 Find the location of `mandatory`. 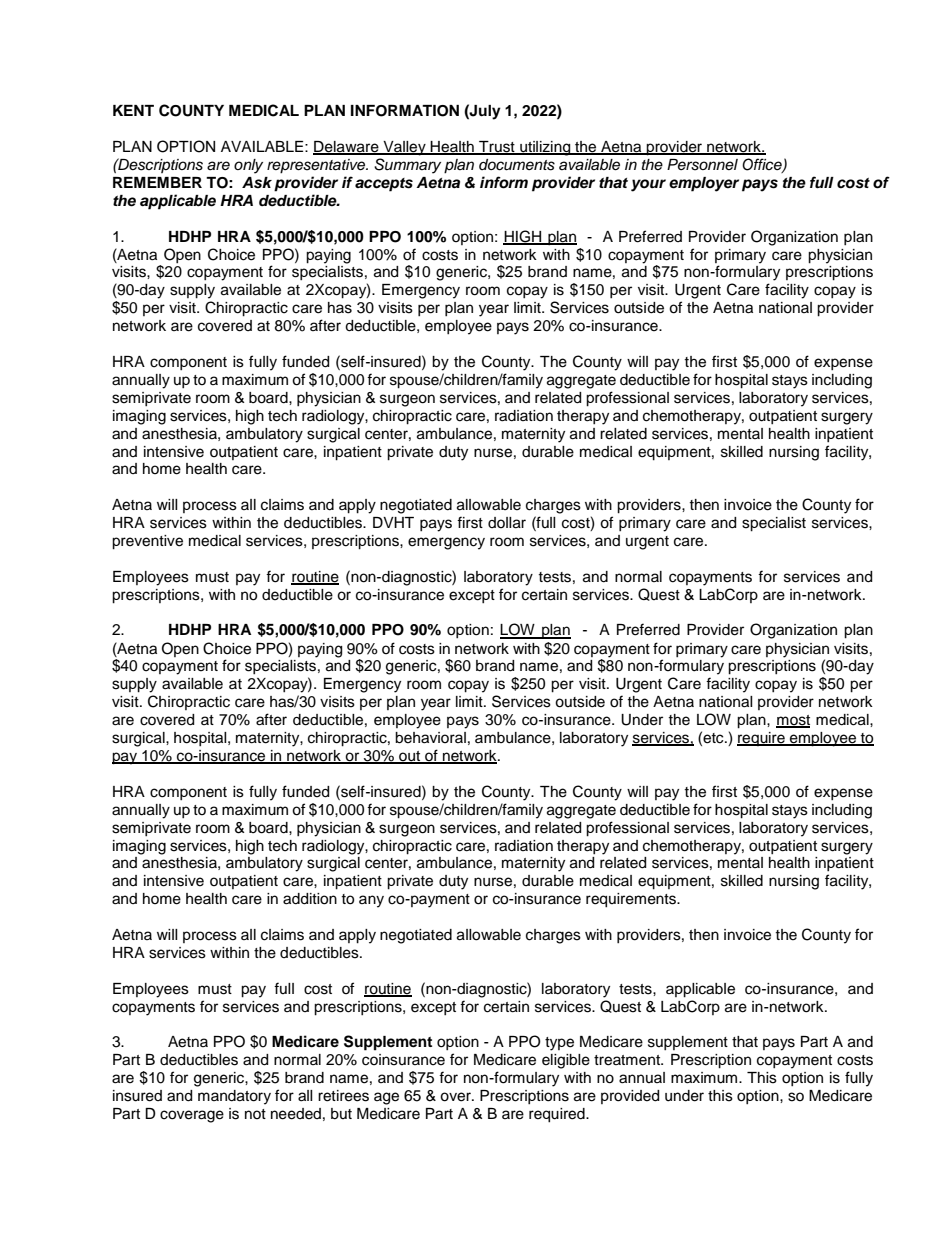

mandatory is located at coordinates (234, 1097).
